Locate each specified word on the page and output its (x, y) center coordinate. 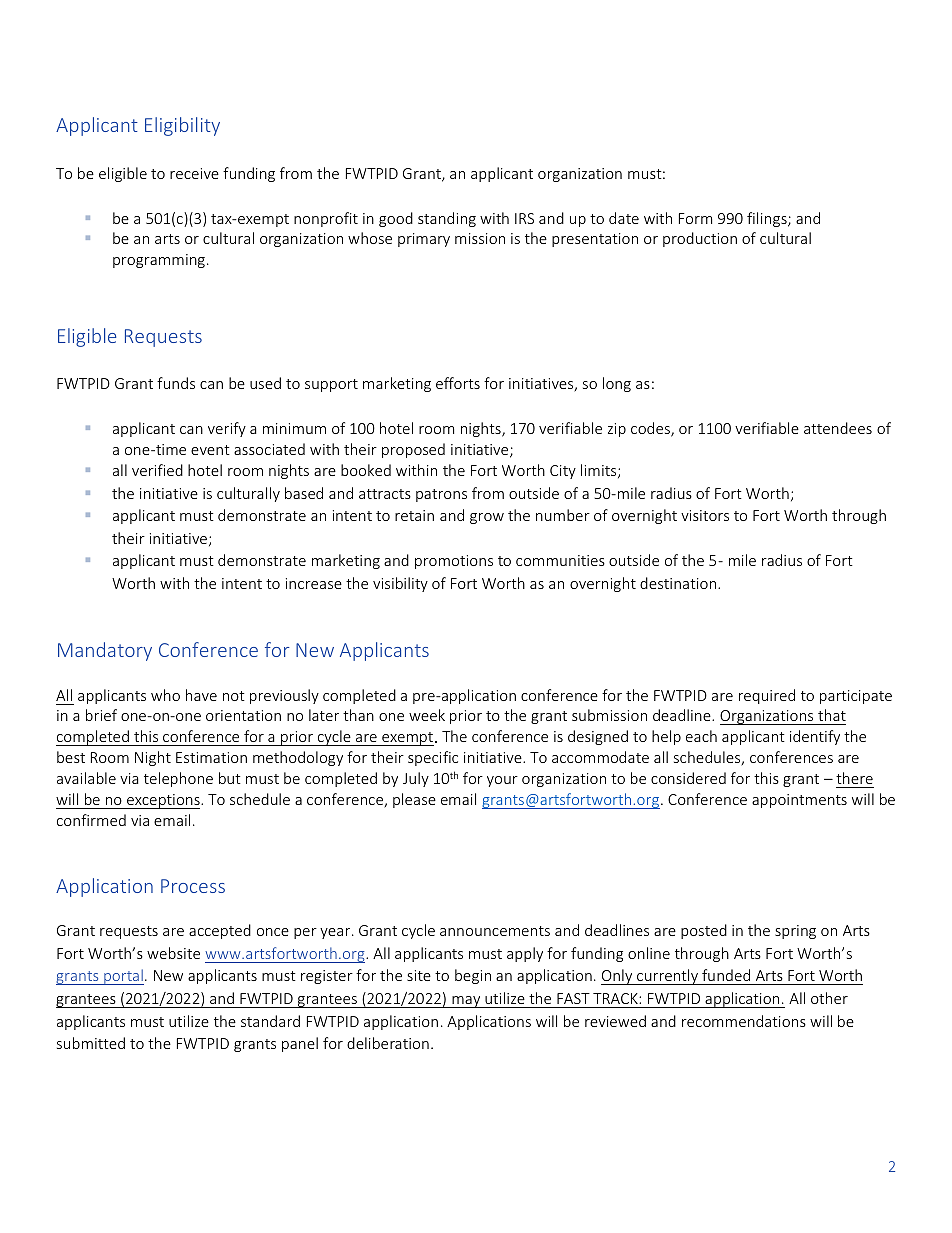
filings (768, 219)
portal (123, 977)
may (466, 1002)
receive (194, 173)
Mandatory (105, 651)
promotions (454, 562)
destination (679, 583)
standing (447, 219)
